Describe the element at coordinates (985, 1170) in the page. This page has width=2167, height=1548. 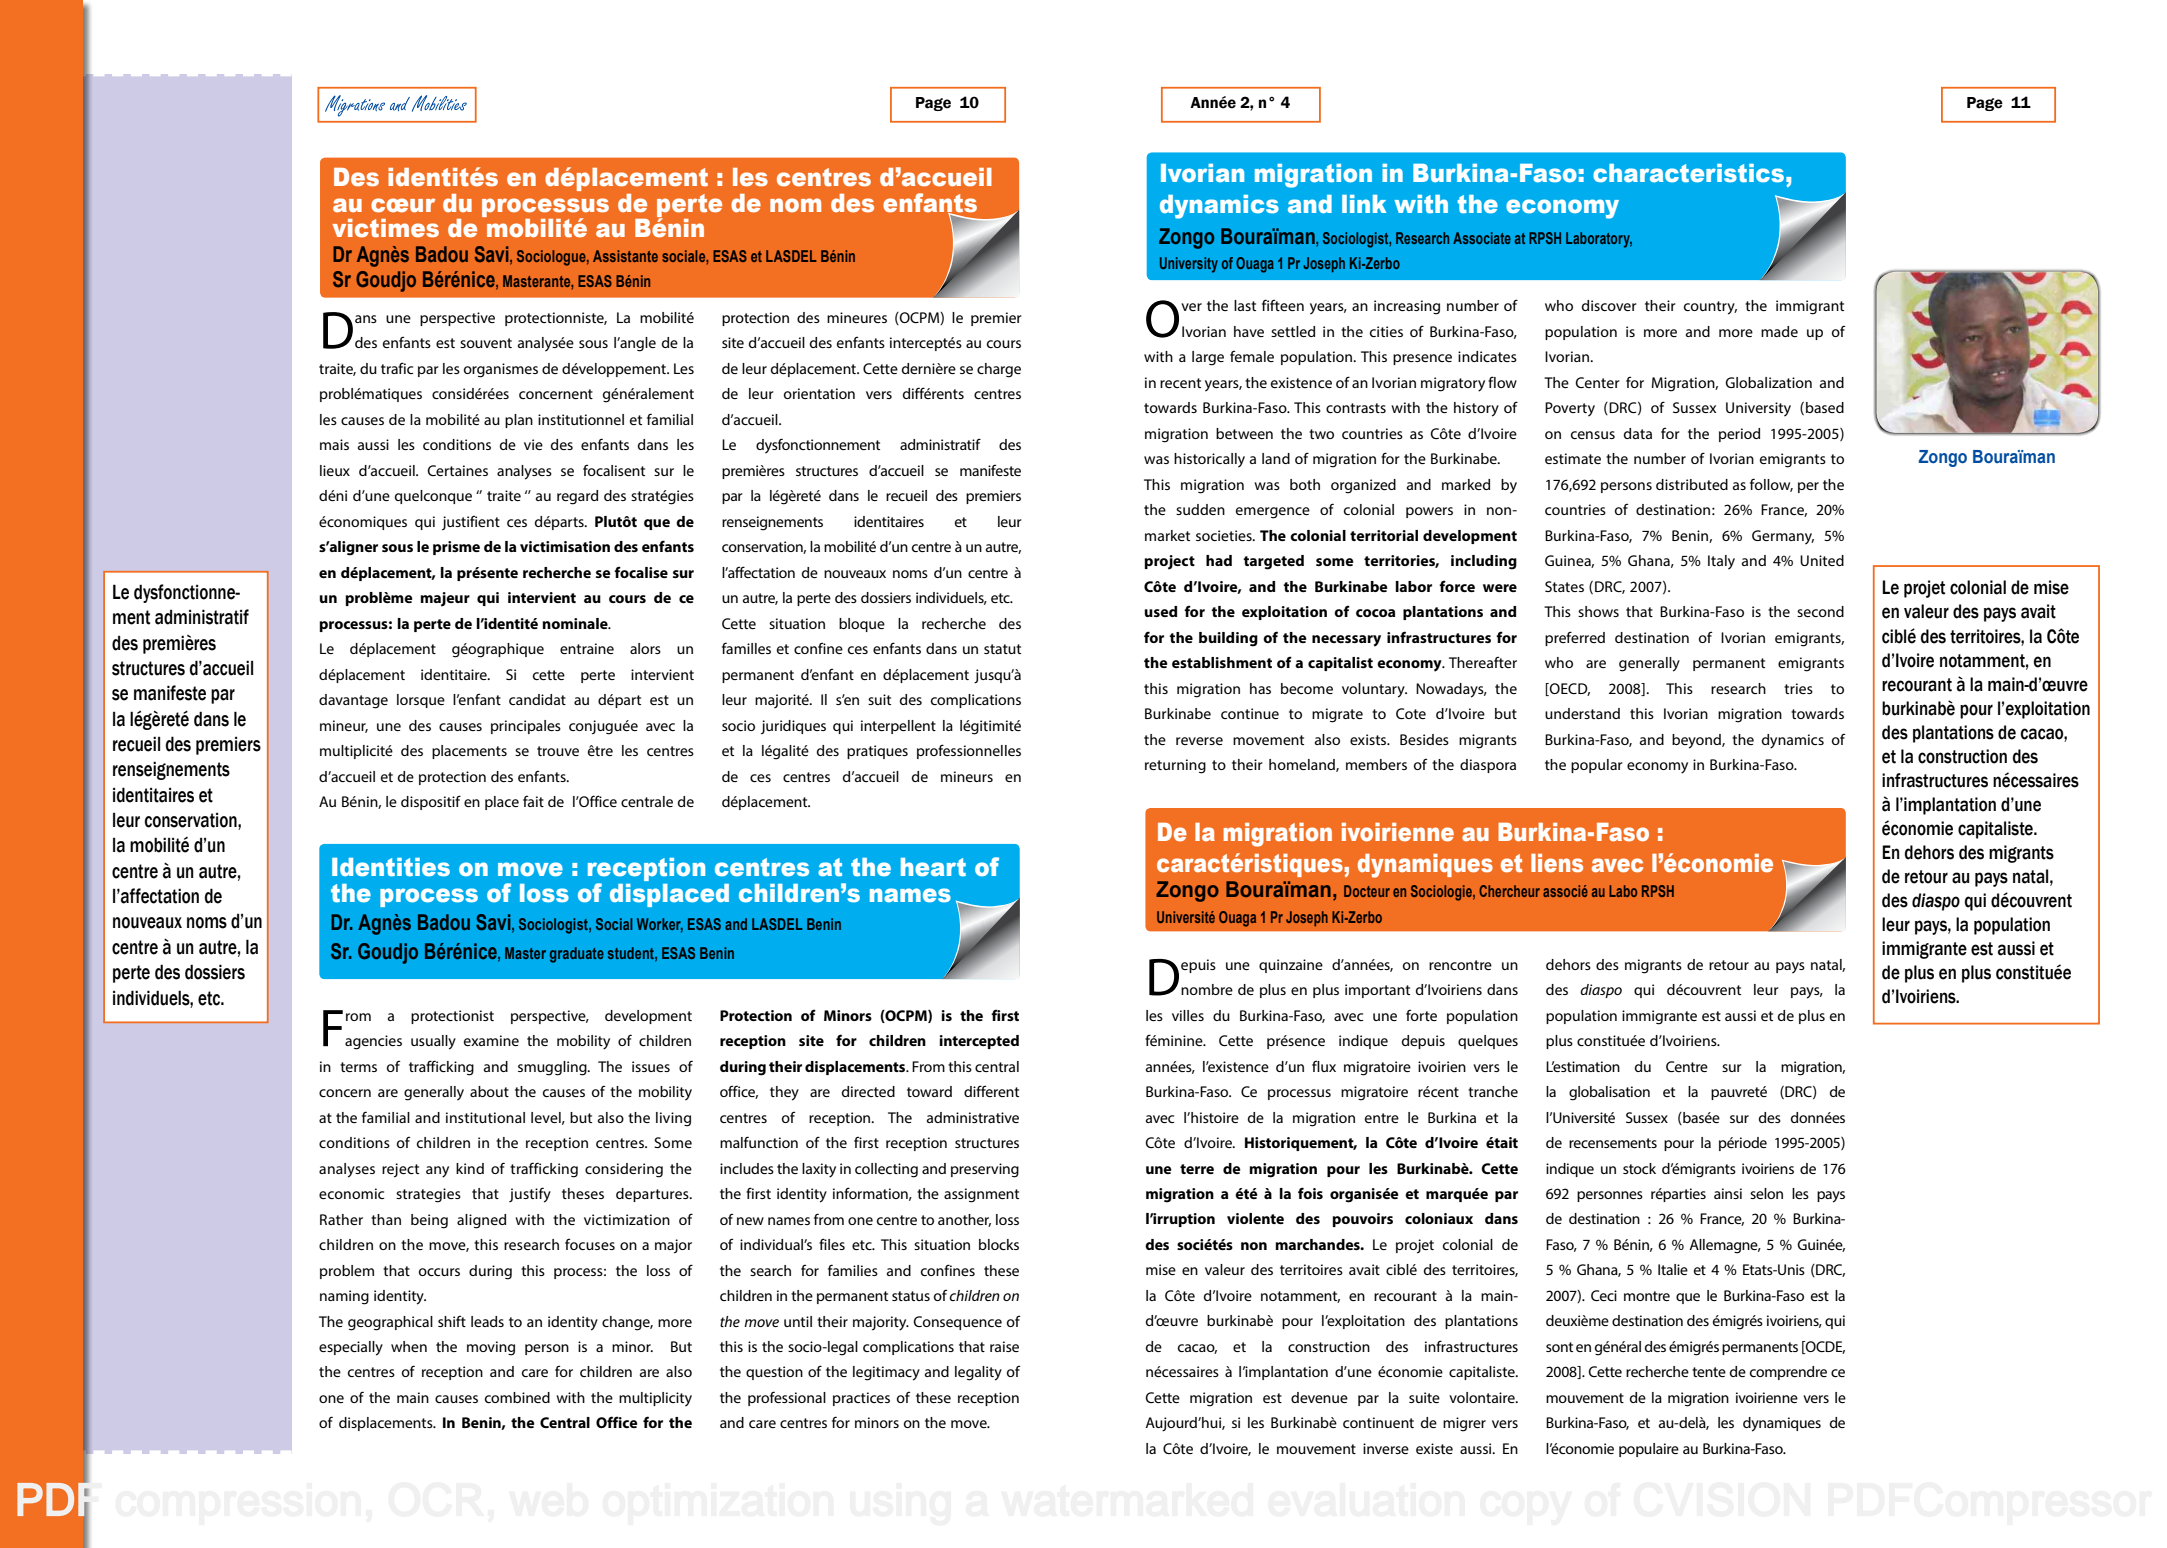
I see `preserving` at that location.
